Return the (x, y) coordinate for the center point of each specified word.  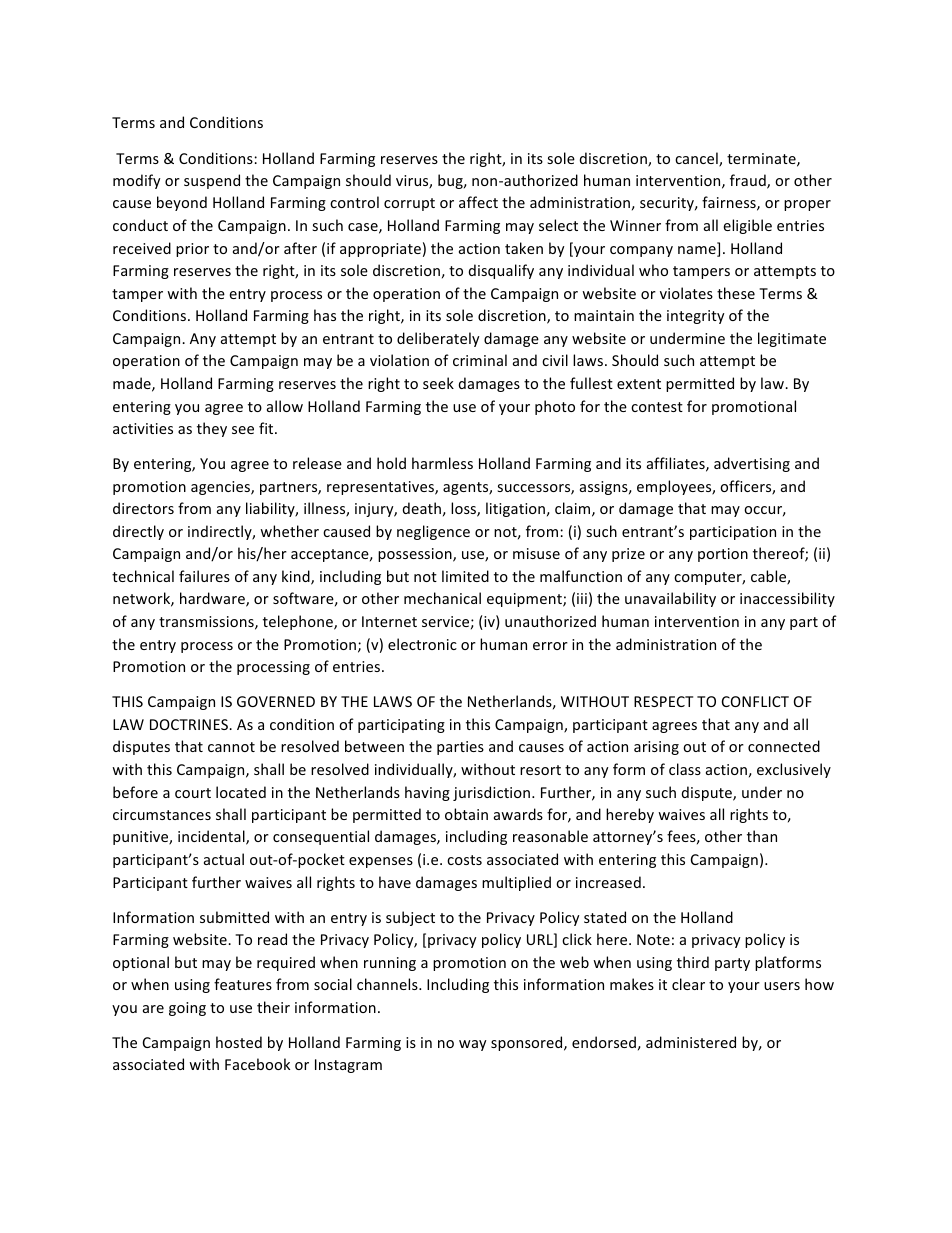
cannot (231, 747)
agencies (221, 488)
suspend (212, 181)
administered (691, 1042)
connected (784, 746)
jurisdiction (493, 793)
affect (478, 202)
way (473, 1045)
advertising (752, 464)
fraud (749, 181)
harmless (442, 463)
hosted (239, 1042)
